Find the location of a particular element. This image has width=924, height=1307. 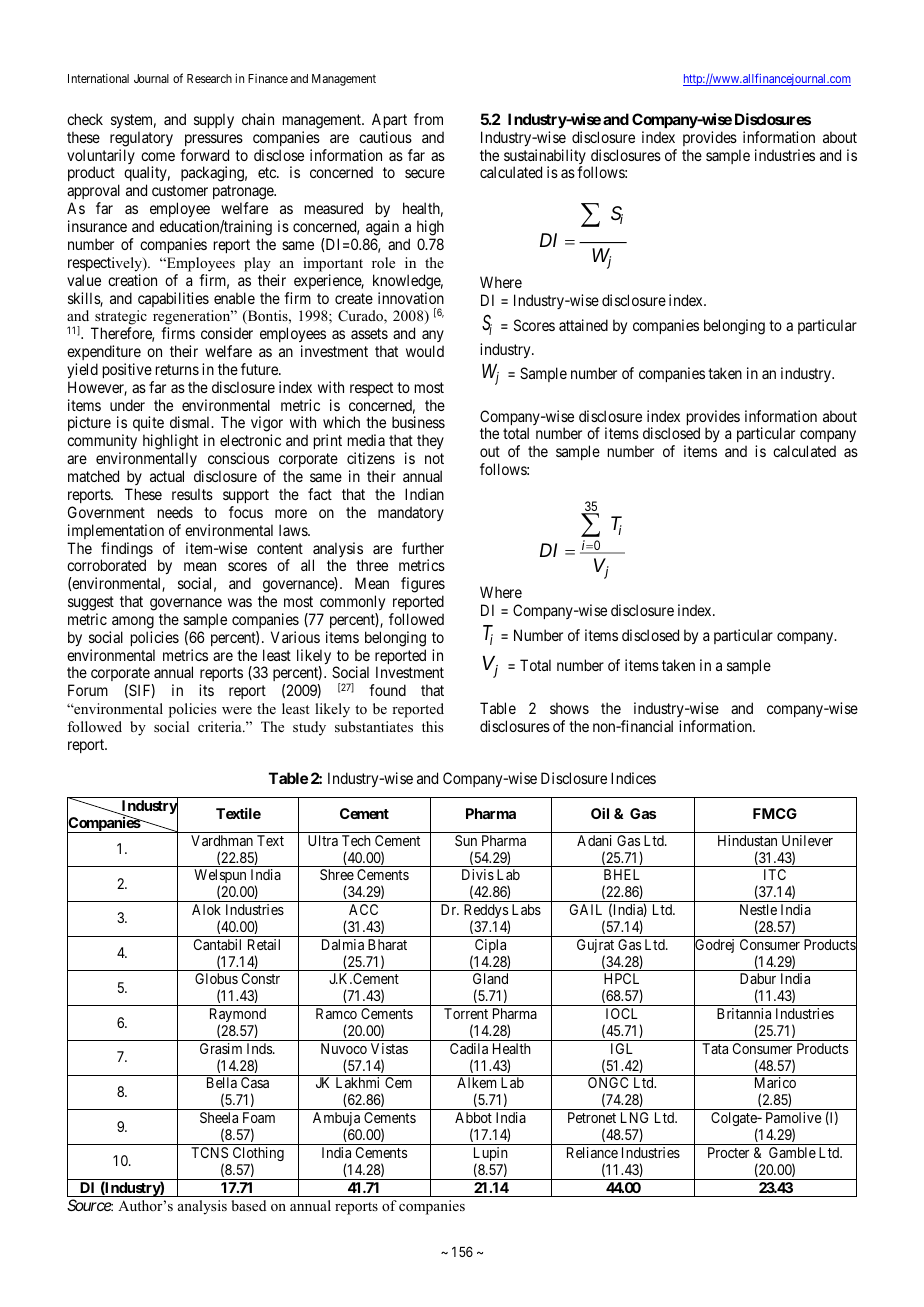

from is located at coordinates (428, 119).
